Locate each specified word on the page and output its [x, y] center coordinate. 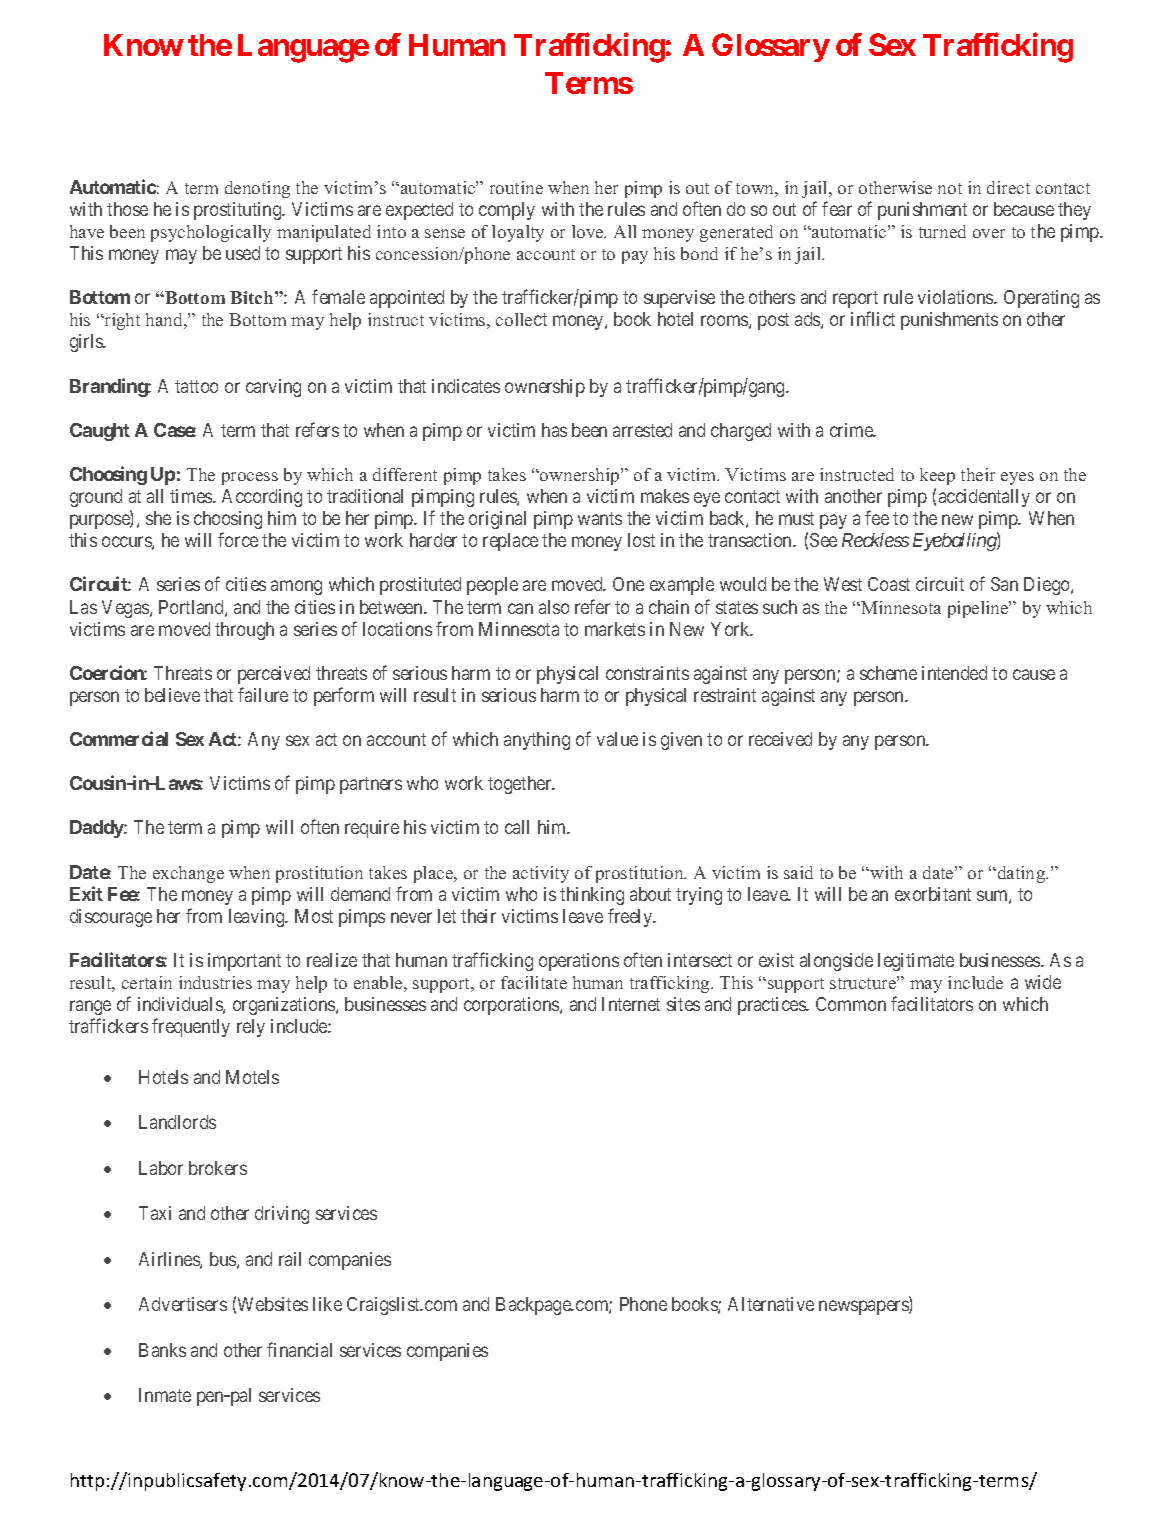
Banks [162, 1350]
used [243, 253]
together [521, 785]
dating [1021, 874]
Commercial [119, 738]
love [589, 231]
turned [942, 231]
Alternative [771, 1304]
